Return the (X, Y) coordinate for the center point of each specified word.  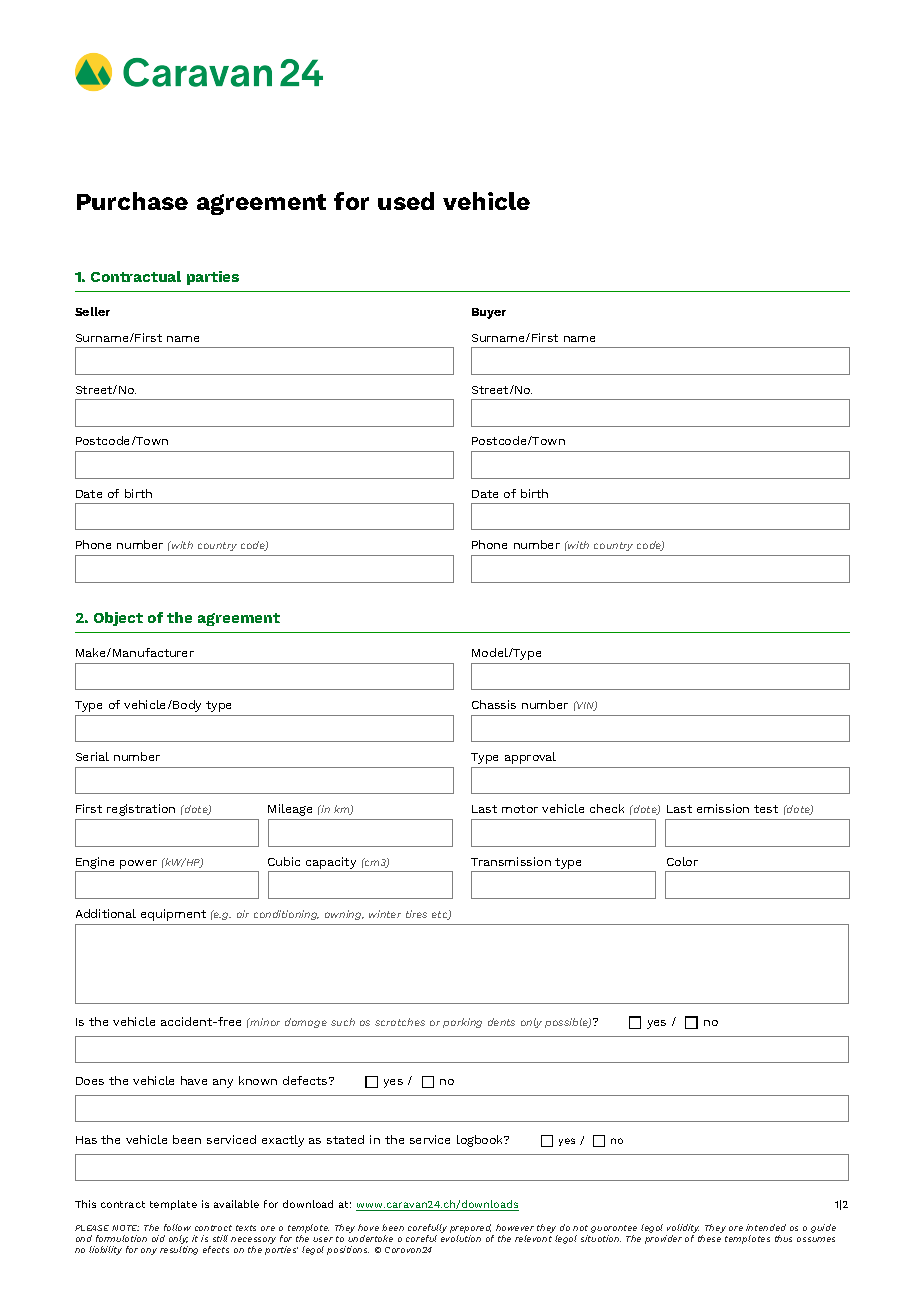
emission (723, 808)
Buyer (489, 313)
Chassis (494, 704)
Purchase (132, 201)
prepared (472, 1230)
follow (177, 1227)
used (406, 201)
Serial (92, 756)
